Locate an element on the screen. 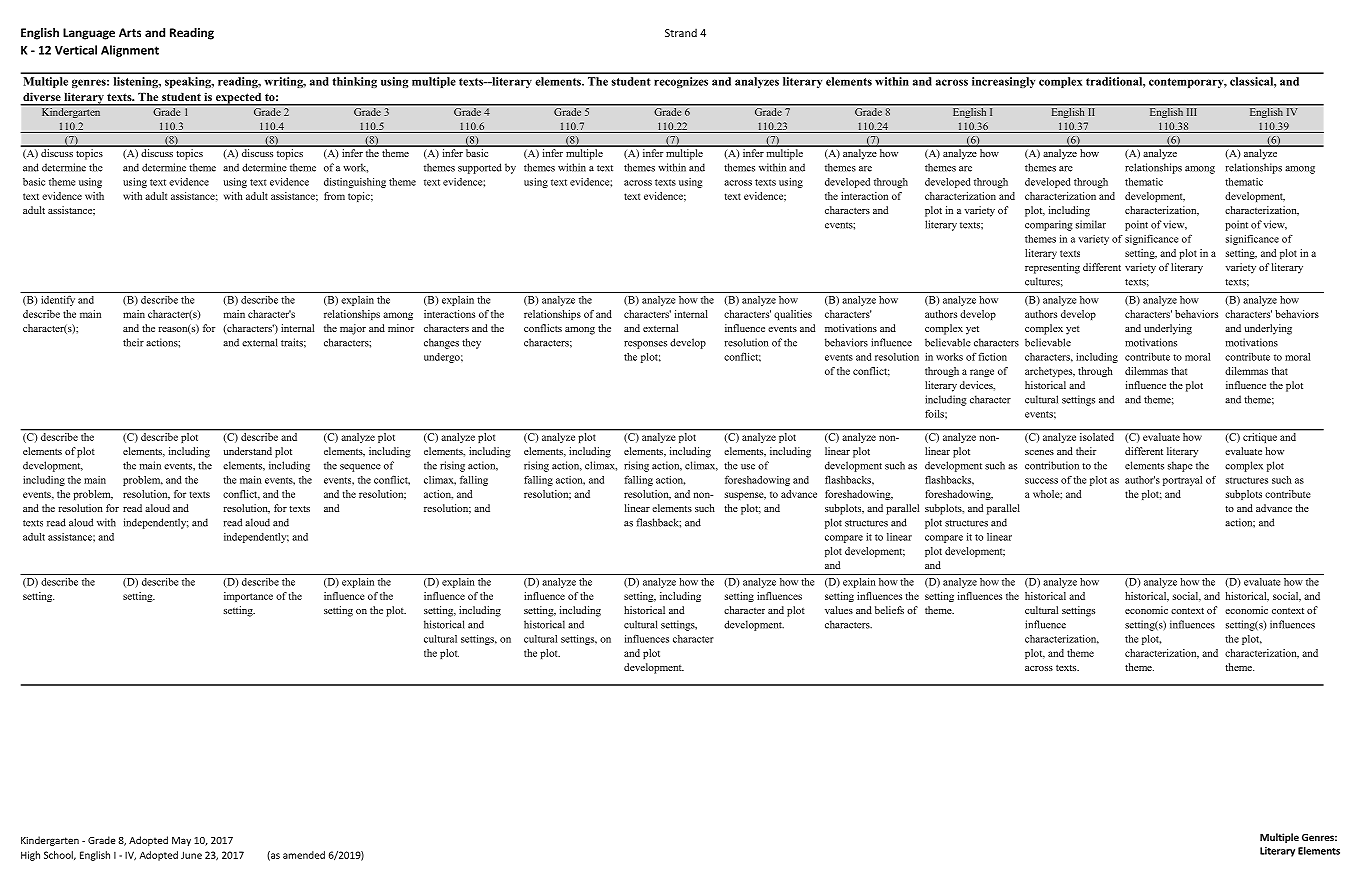  identify is located at coordinates (58, 301).
